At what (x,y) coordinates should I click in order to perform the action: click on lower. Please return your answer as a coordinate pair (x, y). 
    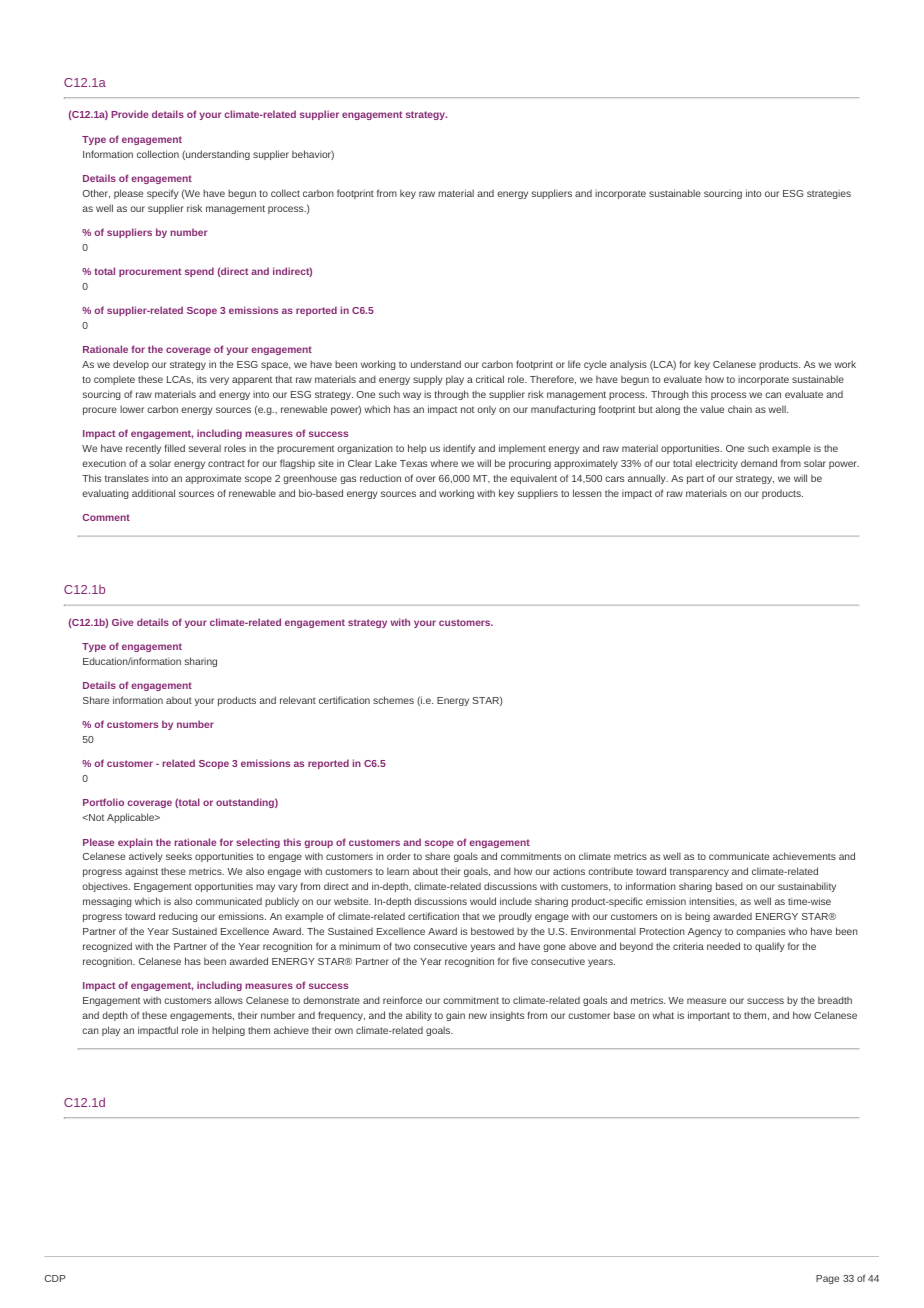
    Looking at the image, I should click on (132, 409).
